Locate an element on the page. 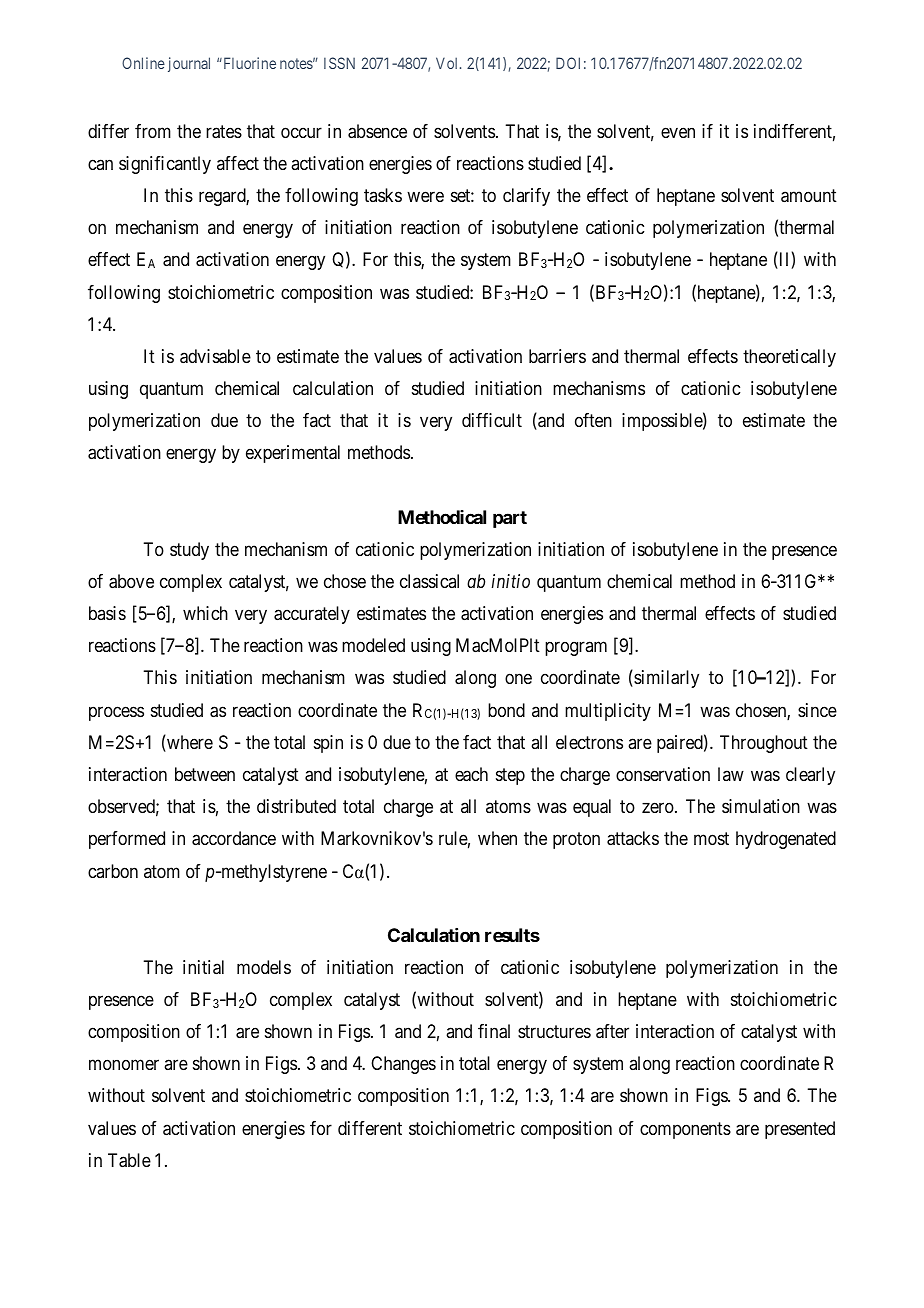  law is located at coordinates (731, 774).
